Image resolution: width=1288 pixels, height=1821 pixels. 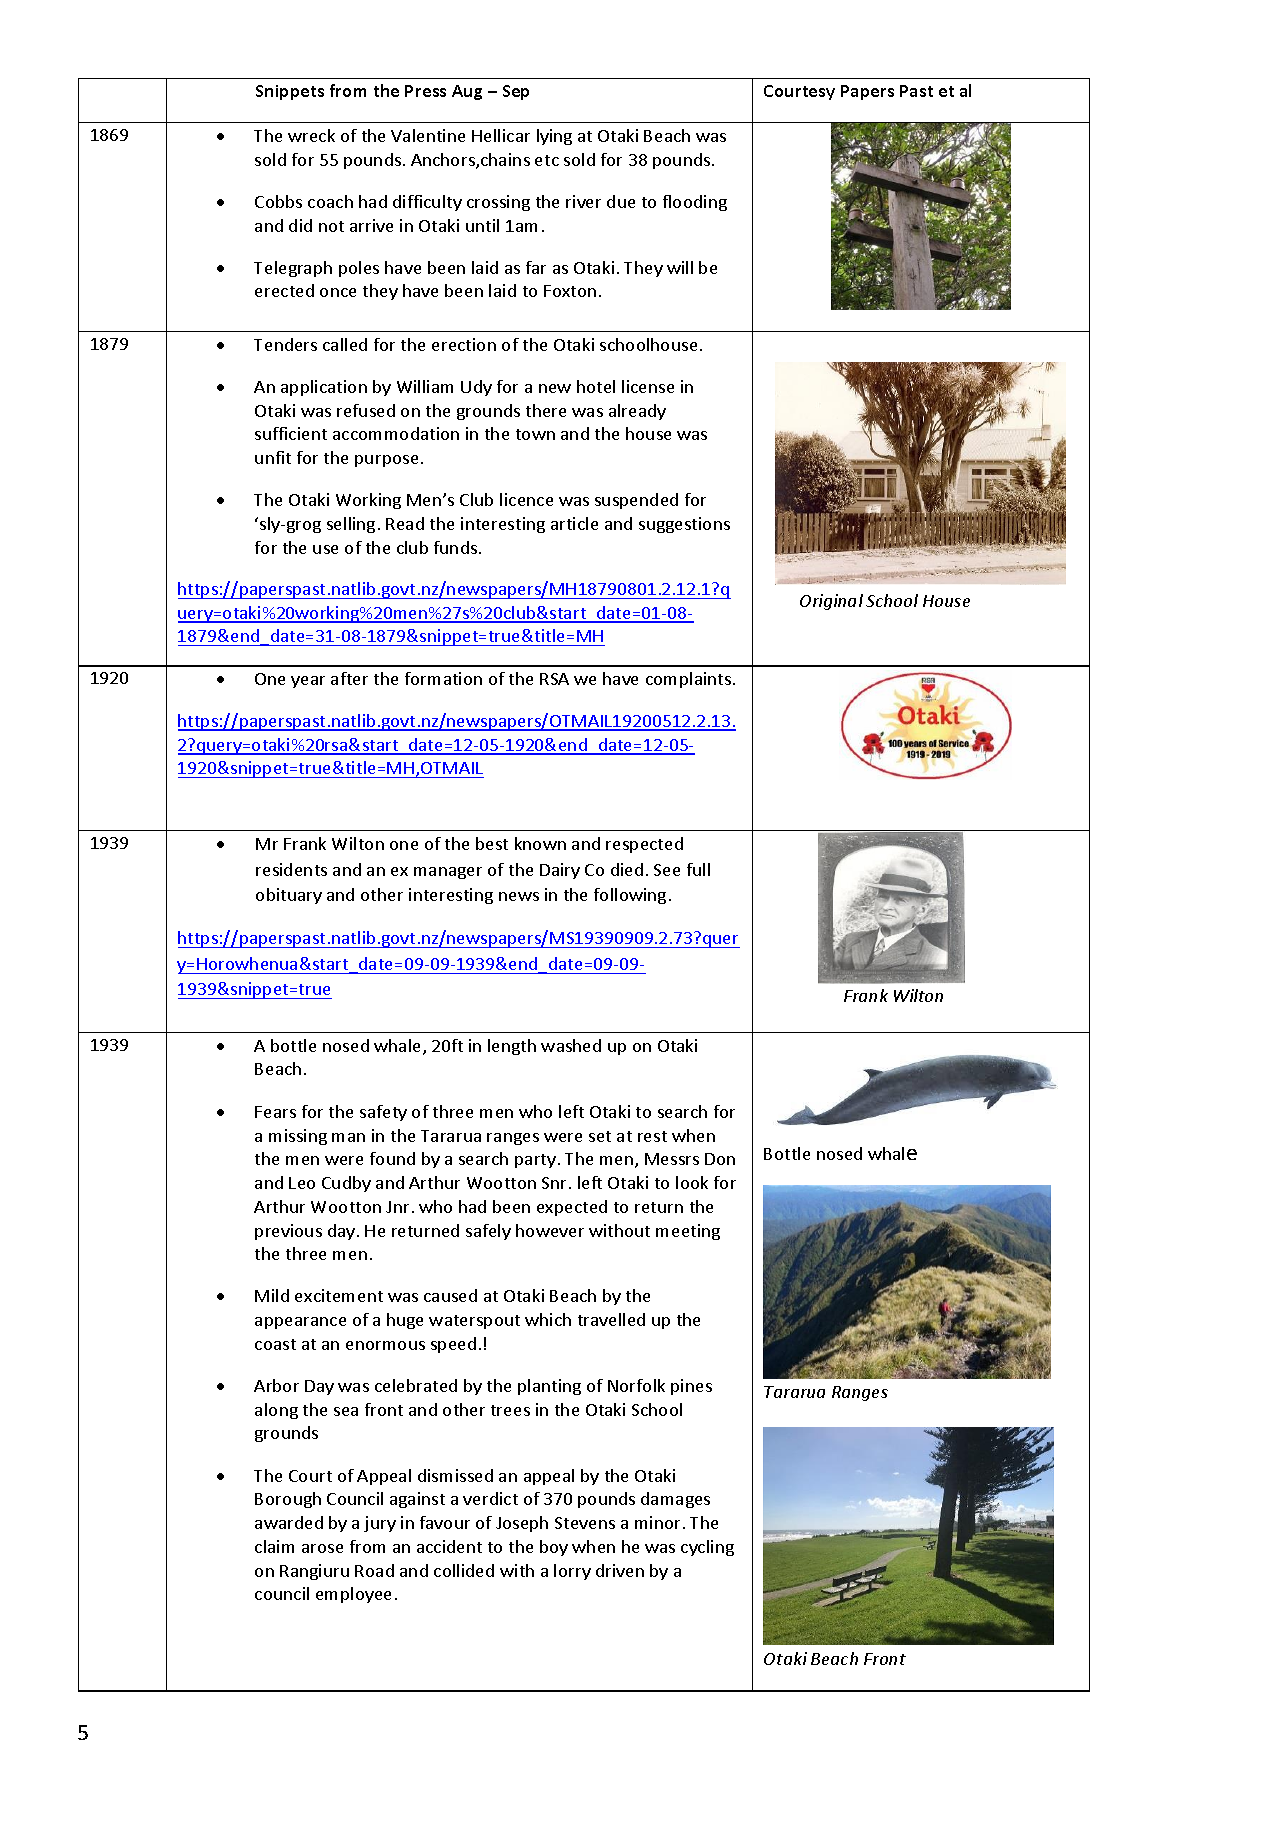 I want to click on cycling, so click(x=707, y=1548).
